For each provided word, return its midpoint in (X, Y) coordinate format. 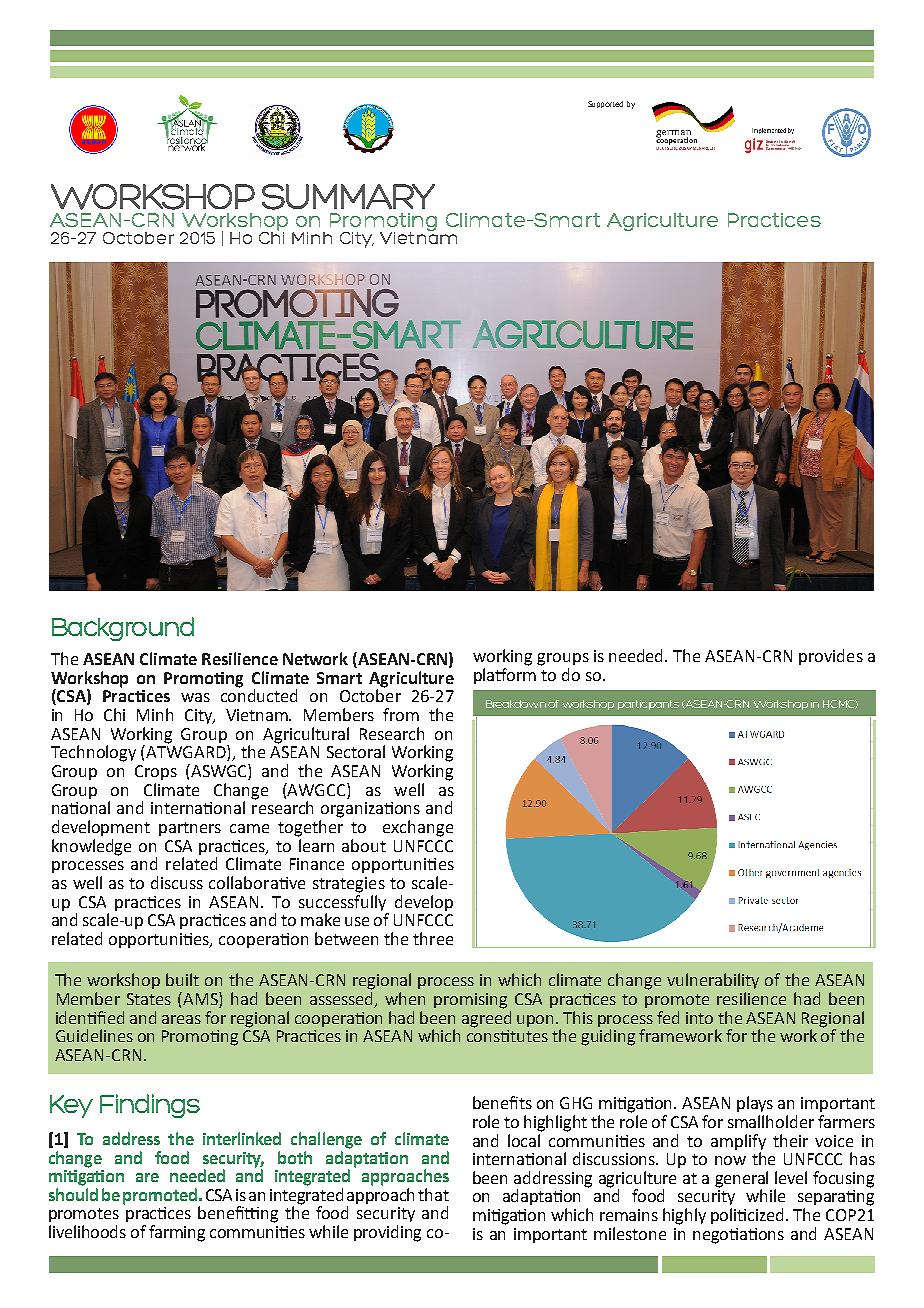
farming (177, 1233)
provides (831, 657)
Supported (605, 104)
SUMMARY (348, 197)
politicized (749, 1216)
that (433, 1194)
